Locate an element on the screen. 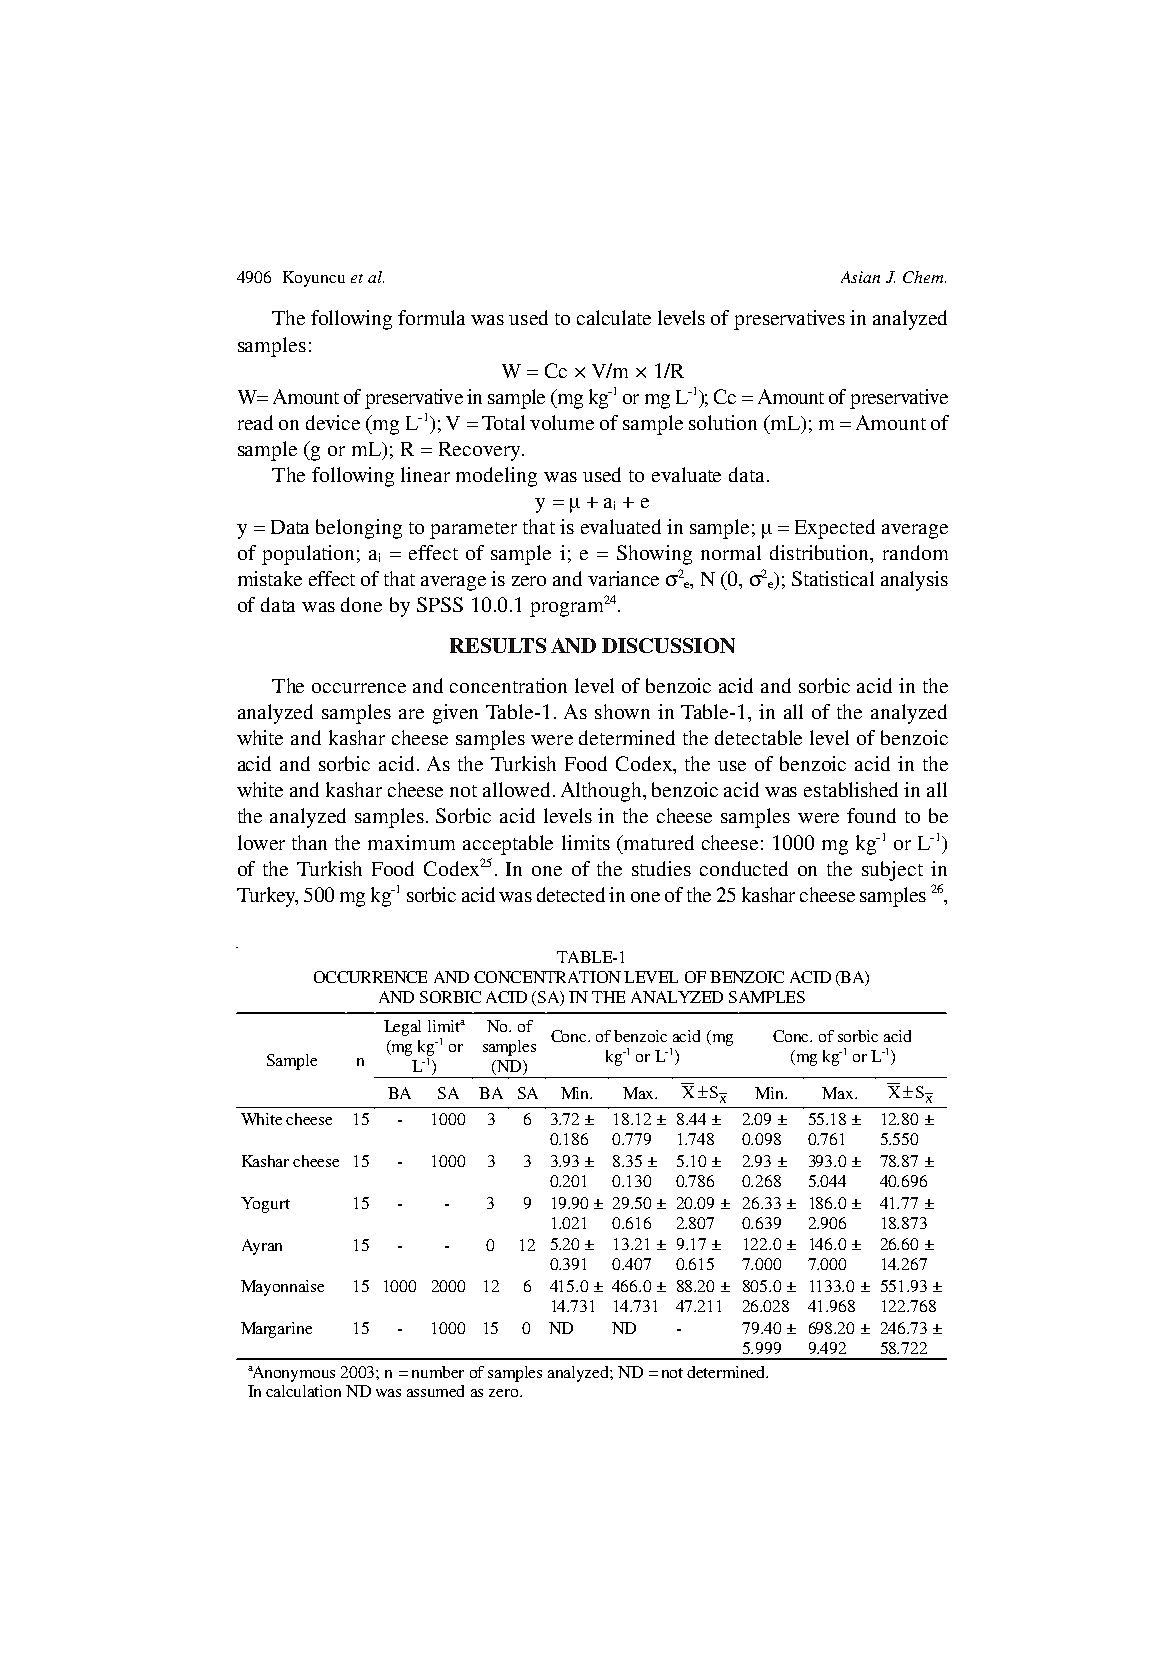 The height and width of the screenshot is (1664, 1176). formula is located at coordinates (431, 317).
